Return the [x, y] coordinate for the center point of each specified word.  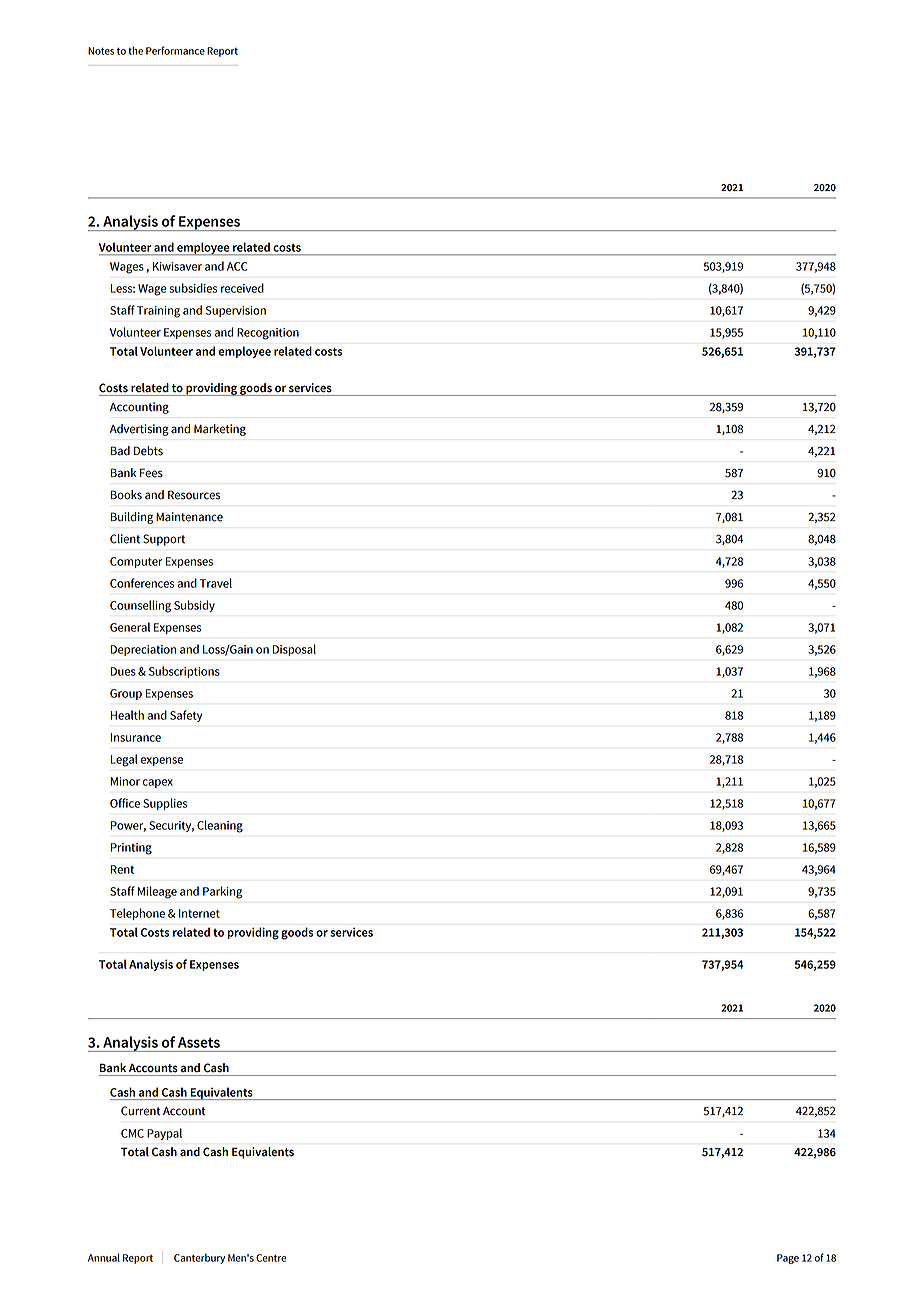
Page [788, 1259]
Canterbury [199, 1258]
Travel [216, 583]
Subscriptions [184, 672]
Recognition [268, 334]
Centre [271, 1258]
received [242, 288]
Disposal [294, 650]
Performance [175, 50]
